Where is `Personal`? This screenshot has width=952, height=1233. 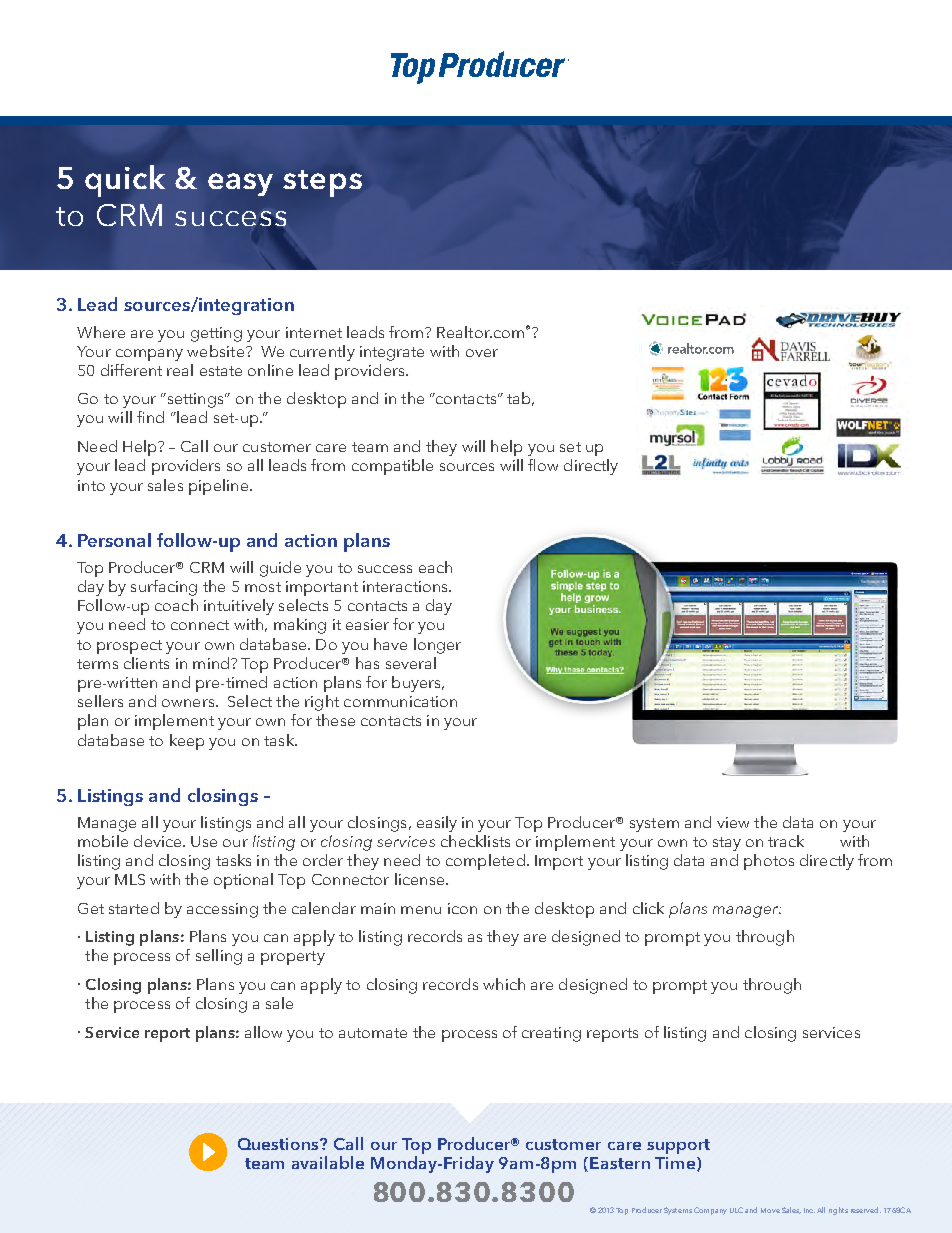
Personal is located at coordinates (114, 540).
